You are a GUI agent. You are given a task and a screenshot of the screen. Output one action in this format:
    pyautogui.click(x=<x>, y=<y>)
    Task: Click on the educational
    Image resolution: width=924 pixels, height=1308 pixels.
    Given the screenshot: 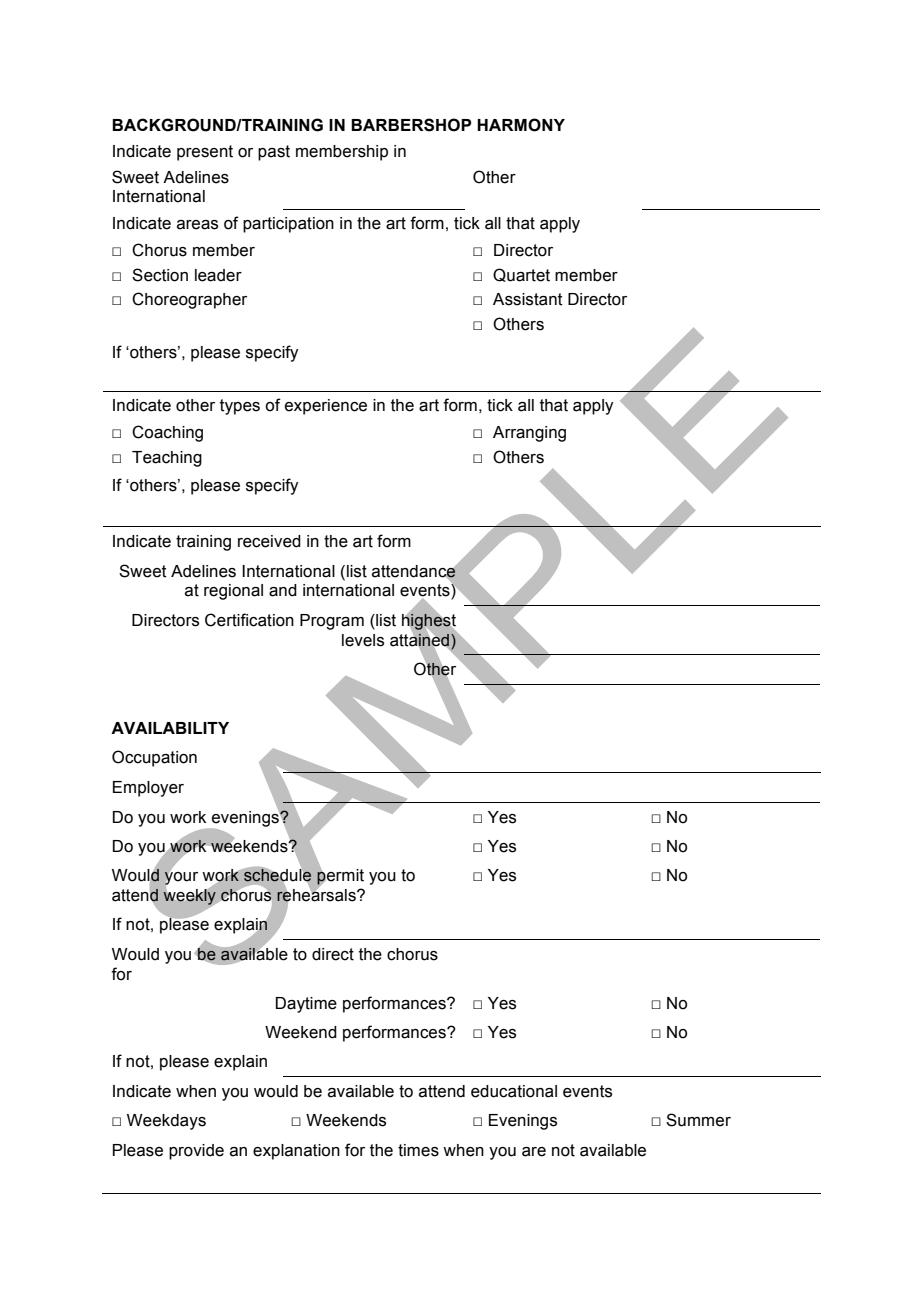 What is the action you would take?
    pyautogui.click(x=514, y=1091)
